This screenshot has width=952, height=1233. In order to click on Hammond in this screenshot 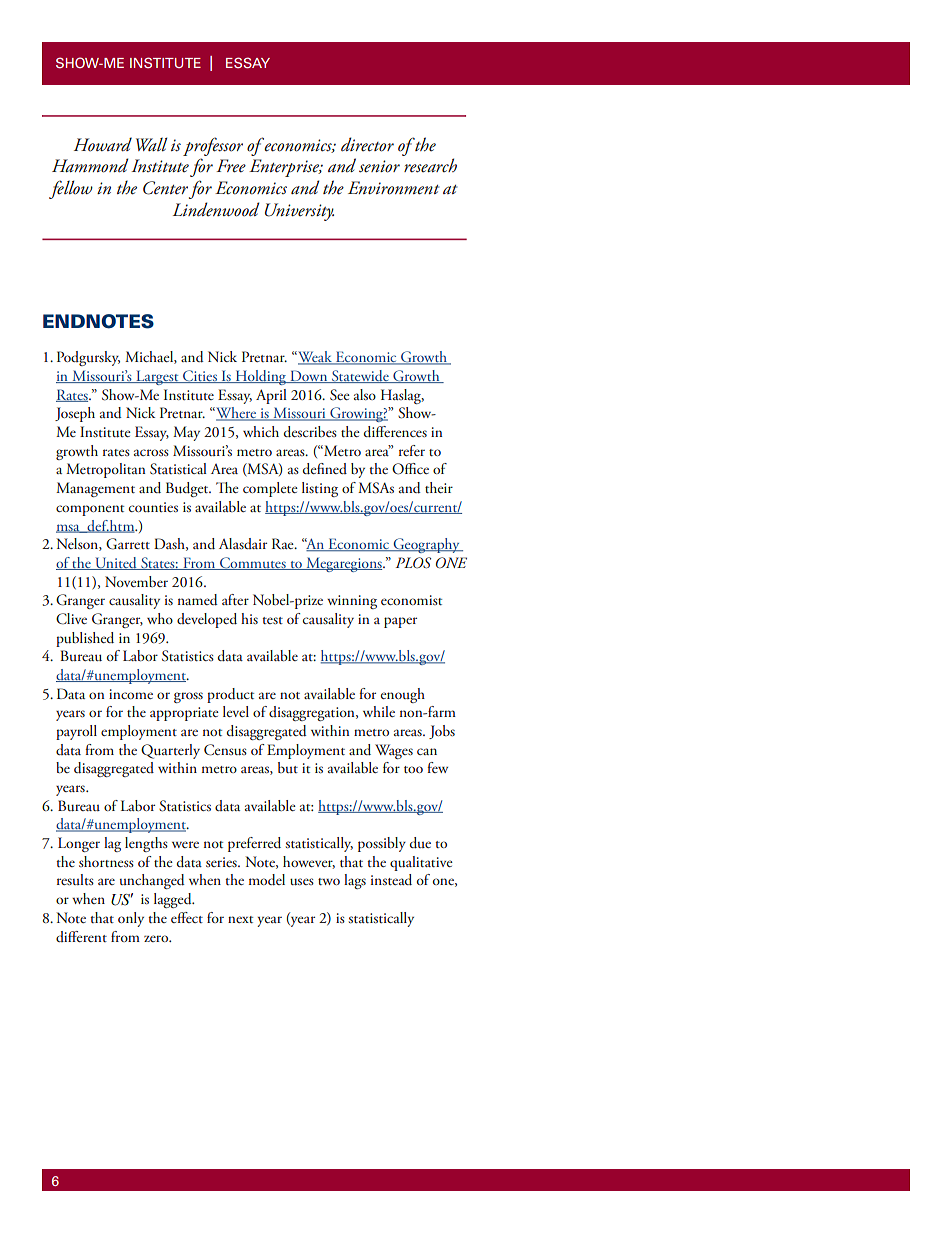, I will do `click(90, 165)`.
